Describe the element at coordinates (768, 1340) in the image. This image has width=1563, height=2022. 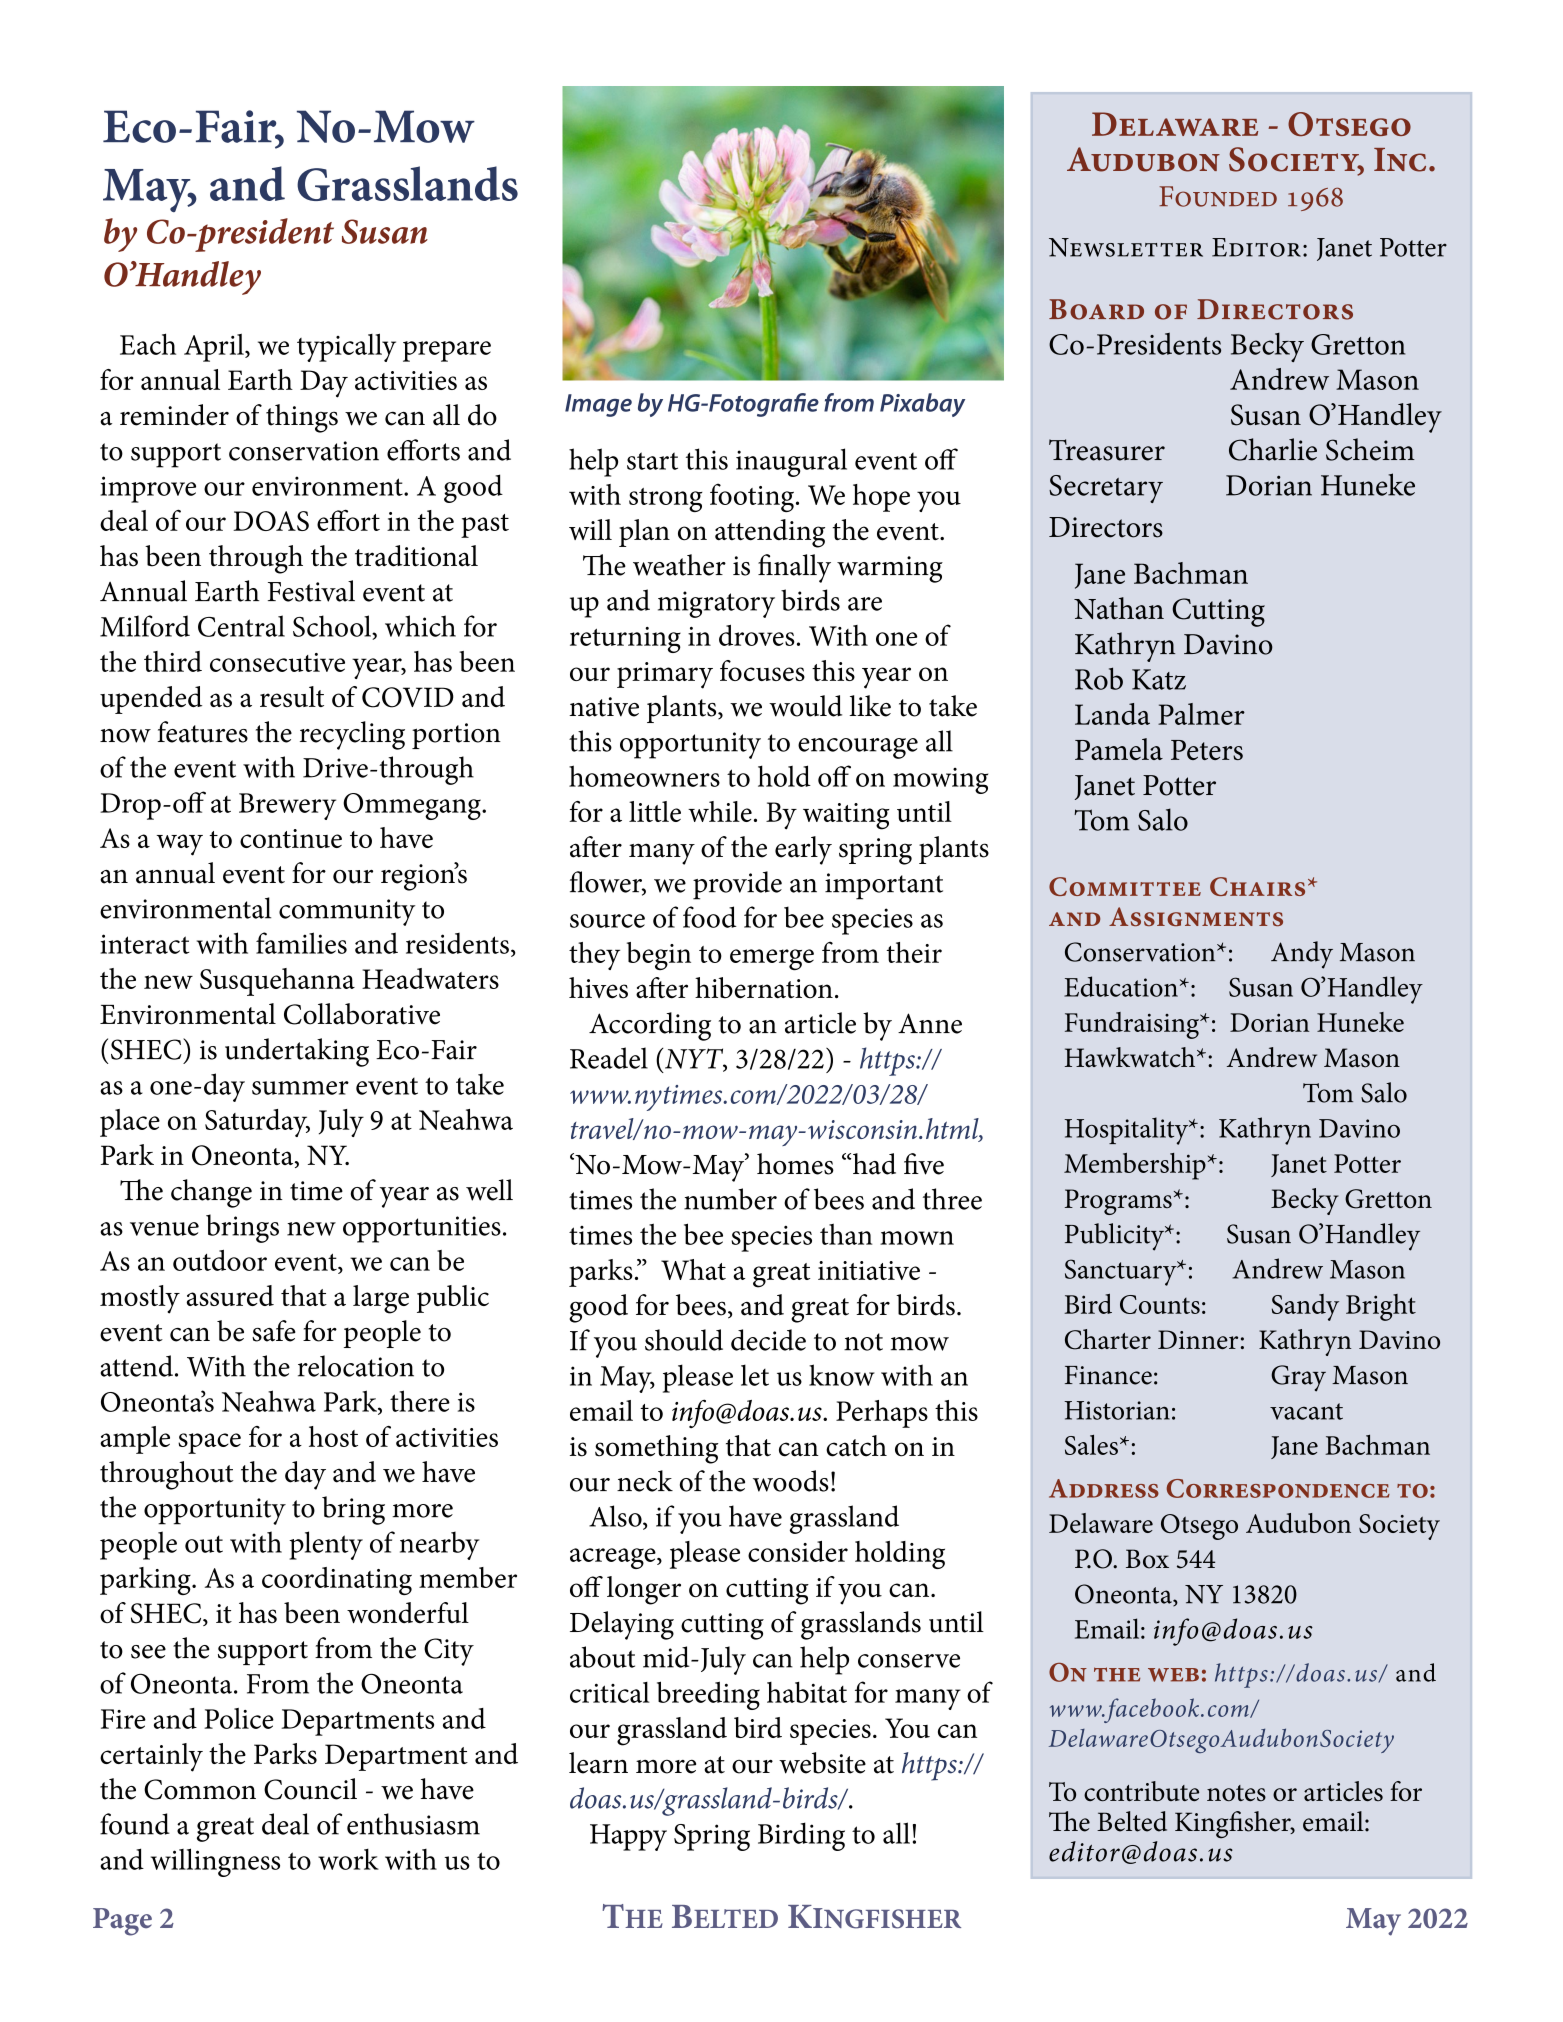
I see `decide` at that location.
